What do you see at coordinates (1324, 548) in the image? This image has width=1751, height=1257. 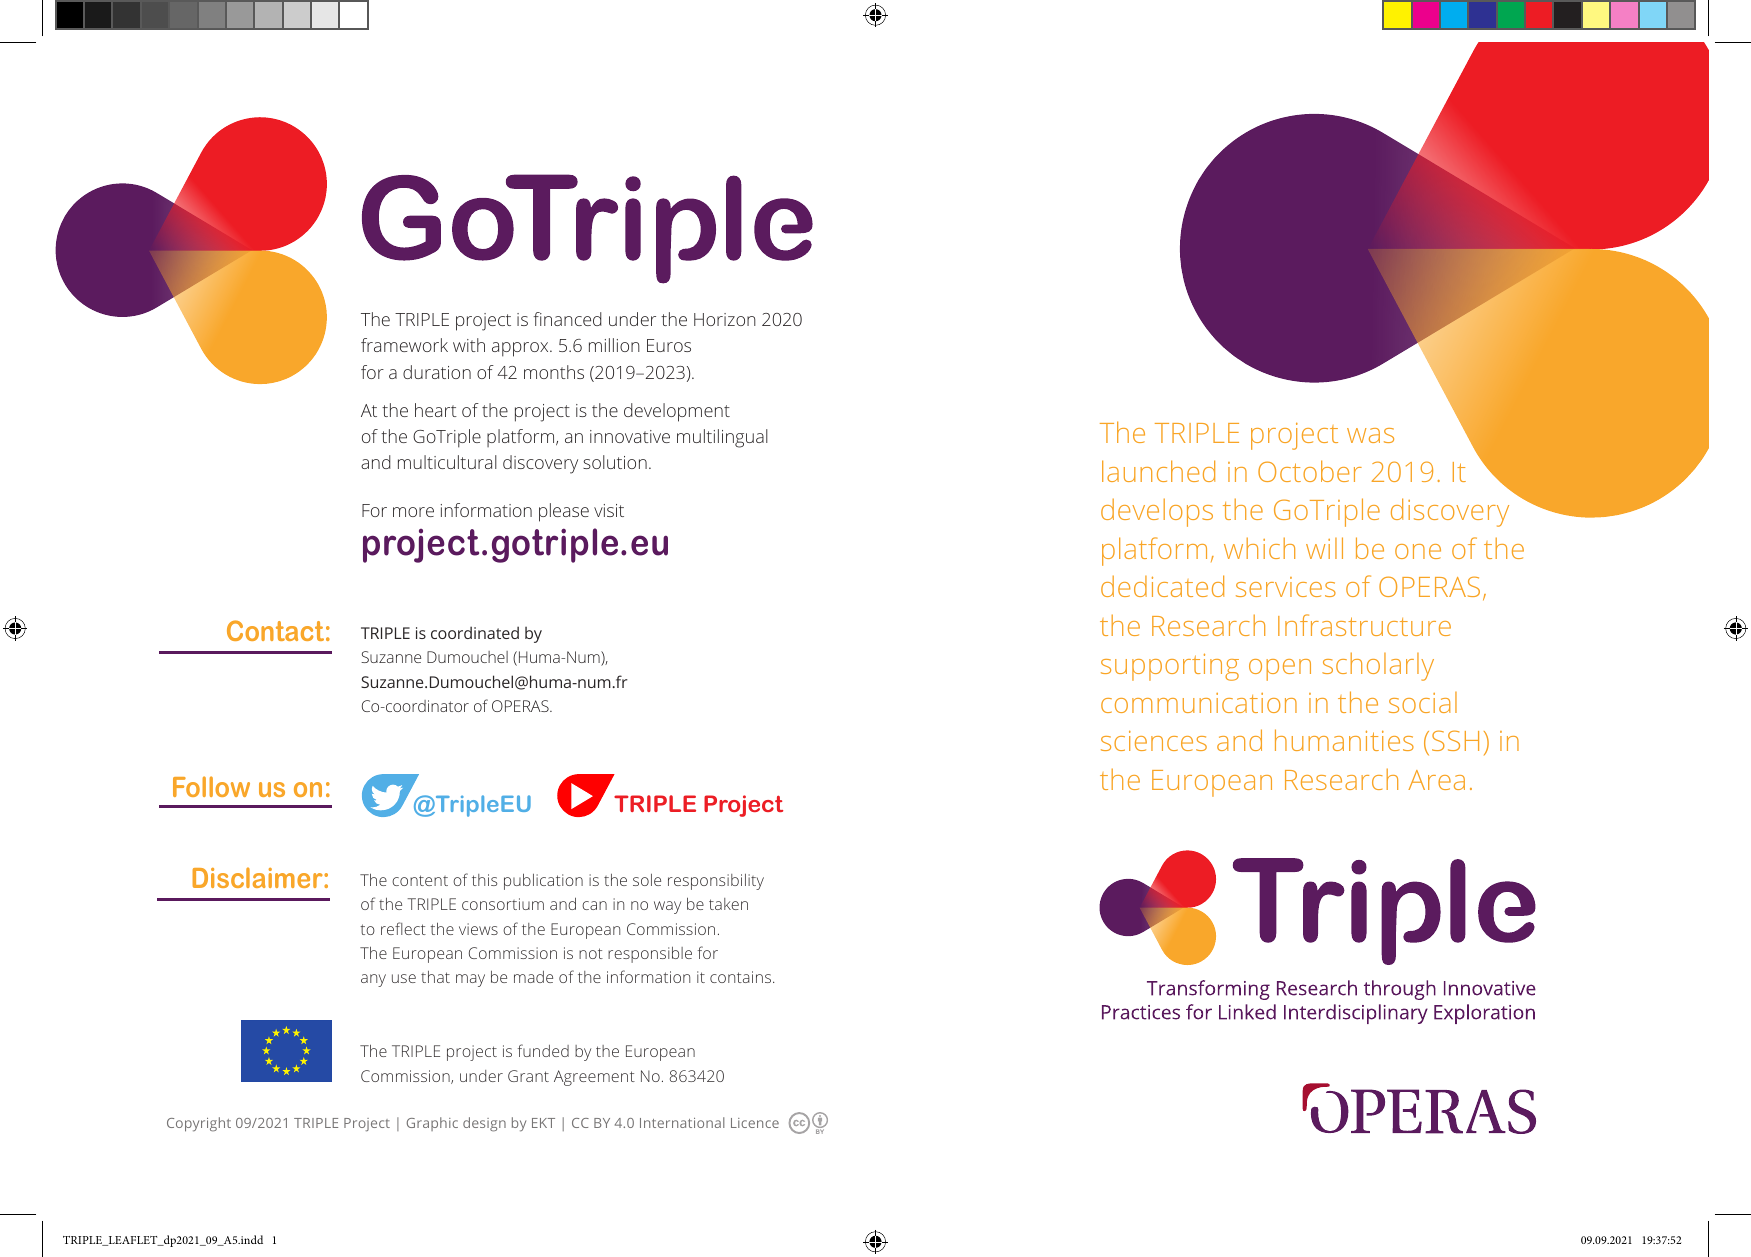 I see `will` at bounding box center [1324, 548].
